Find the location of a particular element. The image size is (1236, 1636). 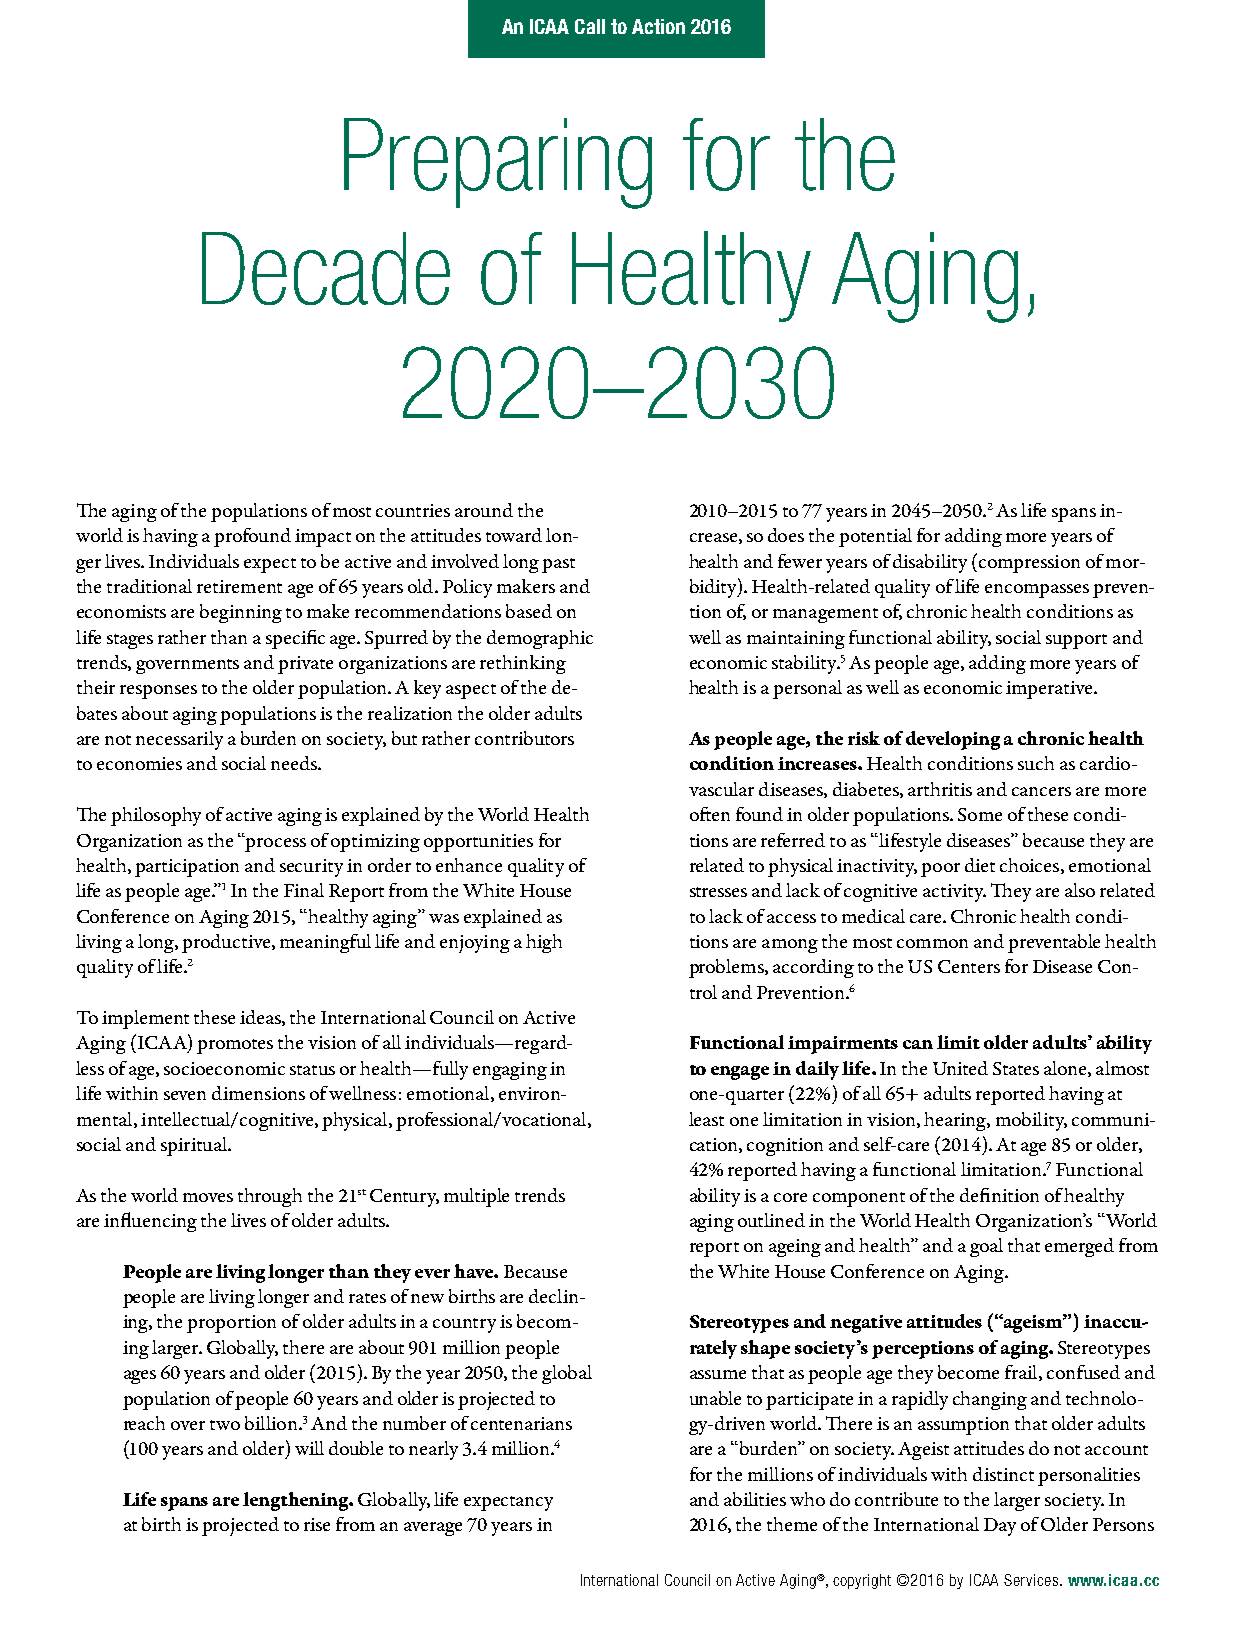

abilities is located at coordinates (755, 1499).
